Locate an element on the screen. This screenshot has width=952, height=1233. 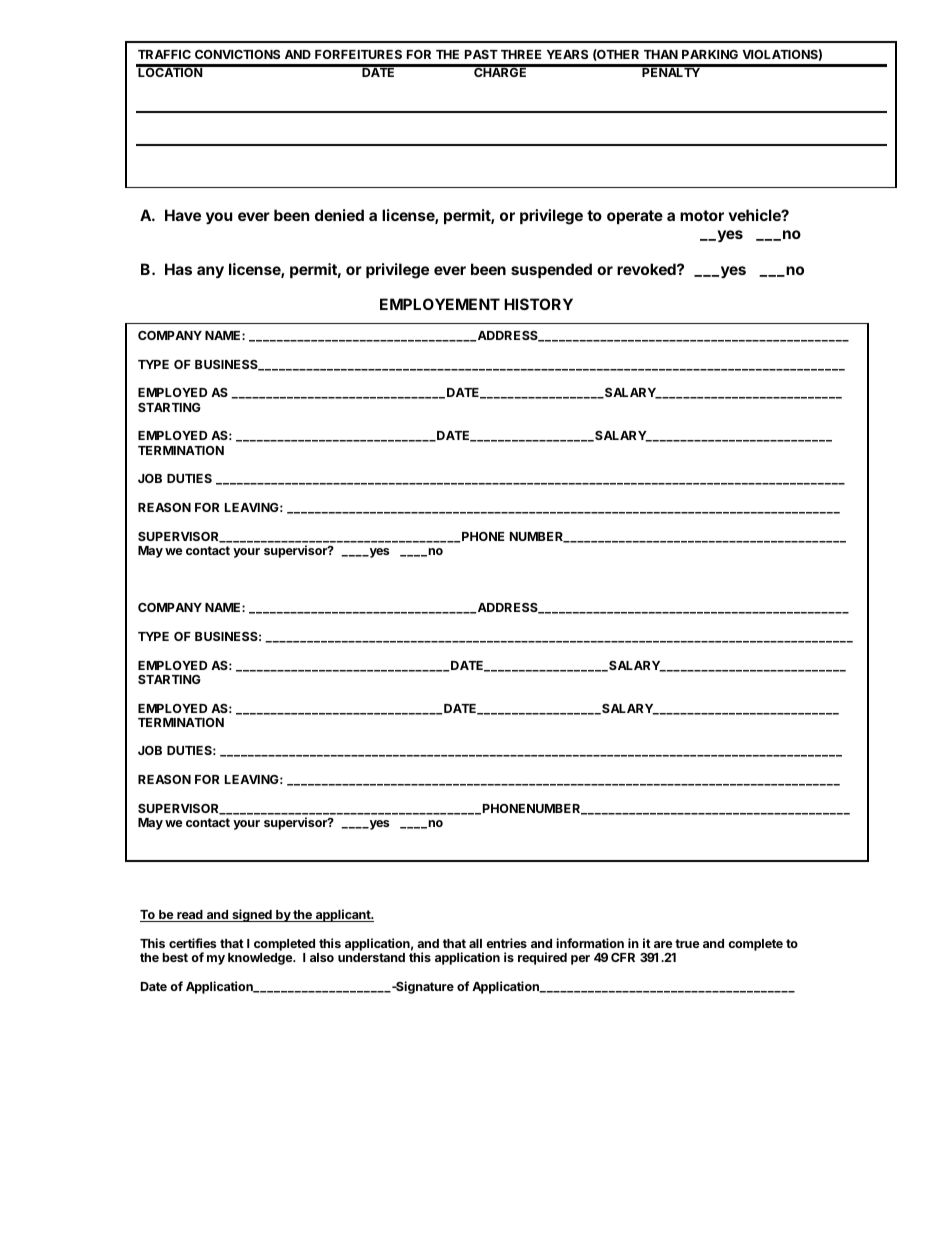
HISTORY is located at coordinates (538, 304).
